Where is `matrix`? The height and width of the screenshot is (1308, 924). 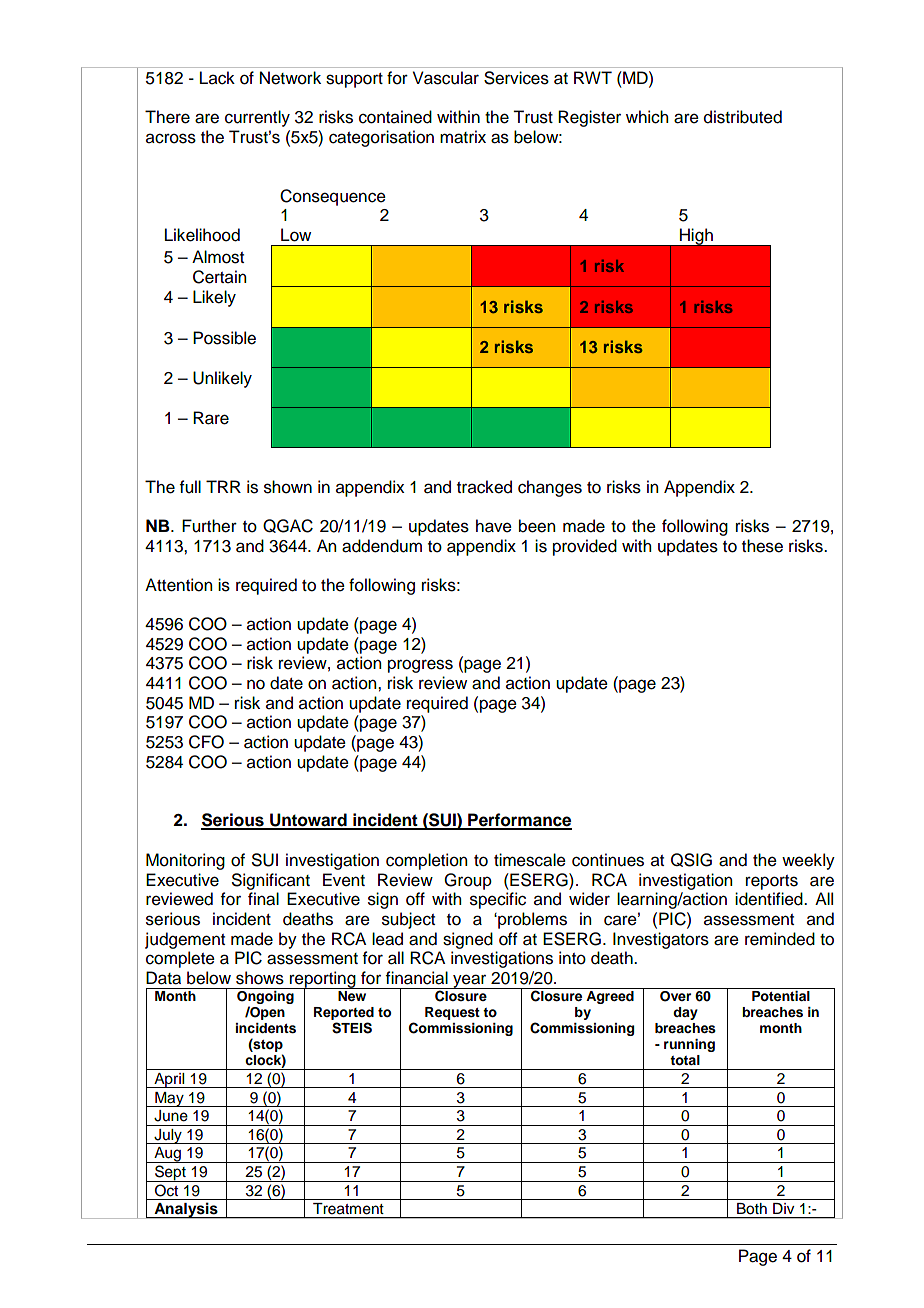 matrix is located at coordinates (463, 137).
